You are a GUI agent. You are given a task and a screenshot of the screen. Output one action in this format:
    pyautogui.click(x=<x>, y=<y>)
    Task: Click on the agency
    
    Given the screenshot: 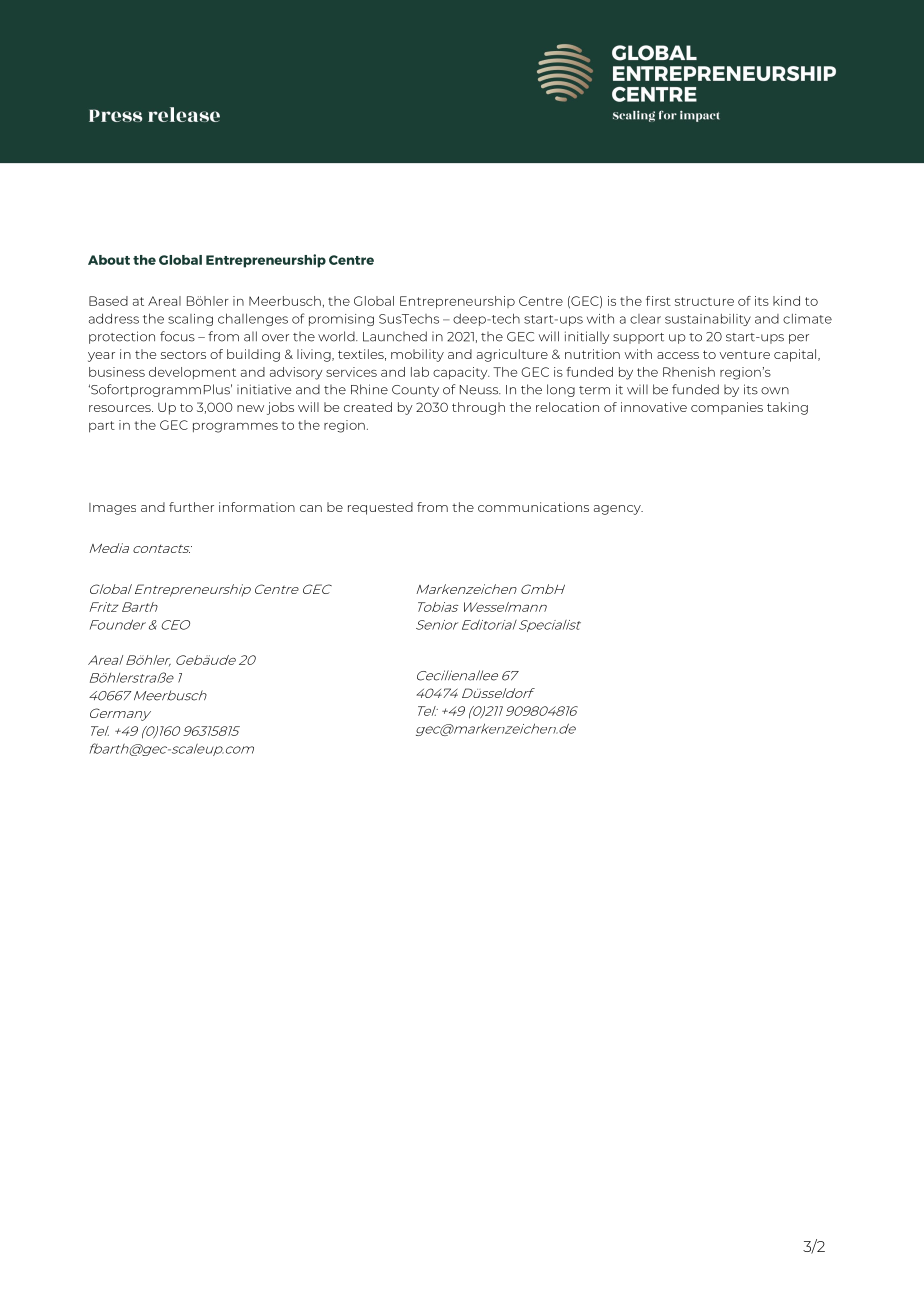 What is the action you would take?
    pyautogui.click(x=618, y=510)
